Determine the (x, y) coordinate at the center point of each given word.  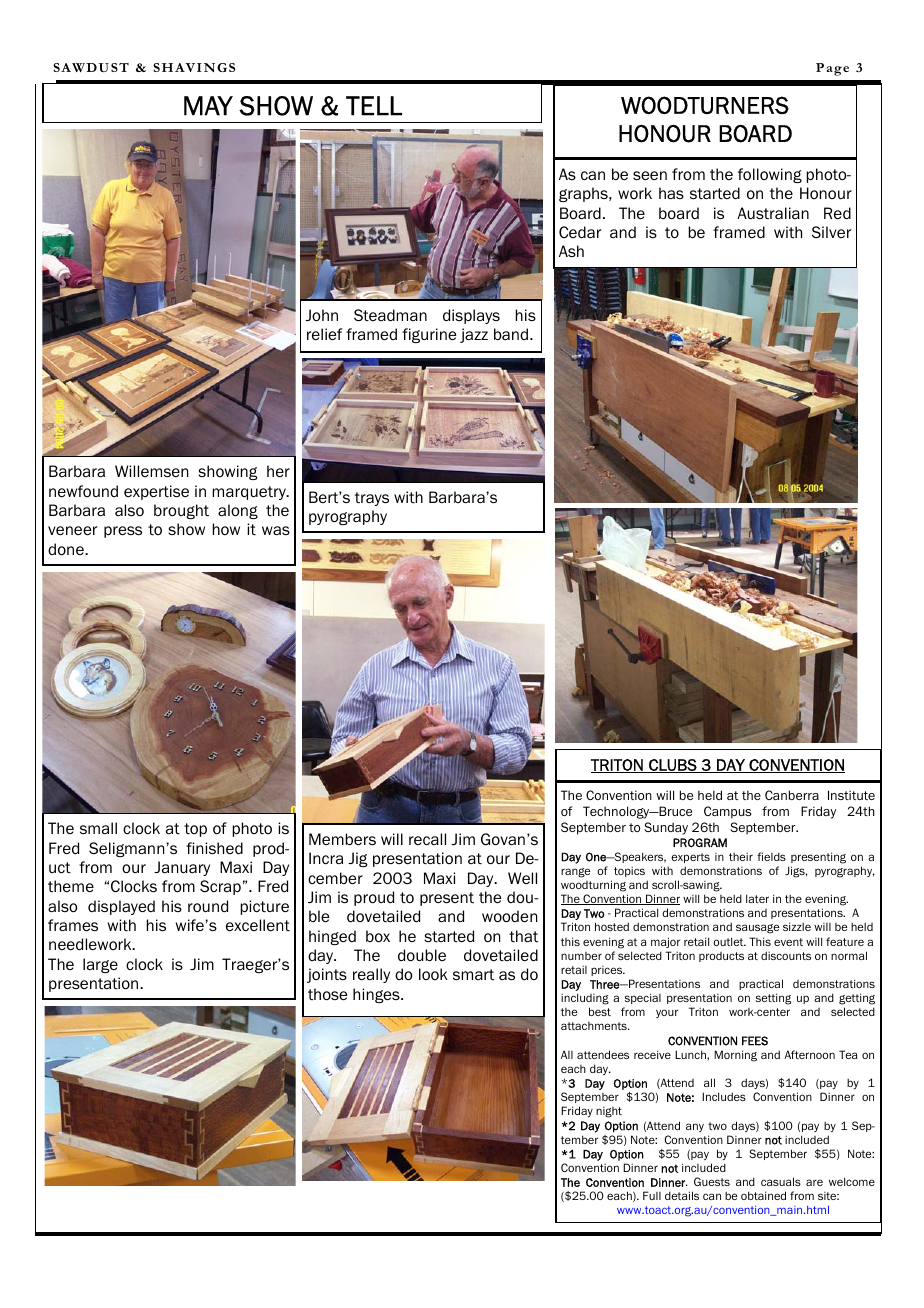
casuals (781, 1181)
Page (832, 69)
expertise (156, 492)
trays (372, 499)
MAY (208, 106)
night (609, 1112)
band (512, 334)
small (98, 828)
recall (427, 839)
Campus (728, 812)
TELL (374, 106)
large (100, 965)
